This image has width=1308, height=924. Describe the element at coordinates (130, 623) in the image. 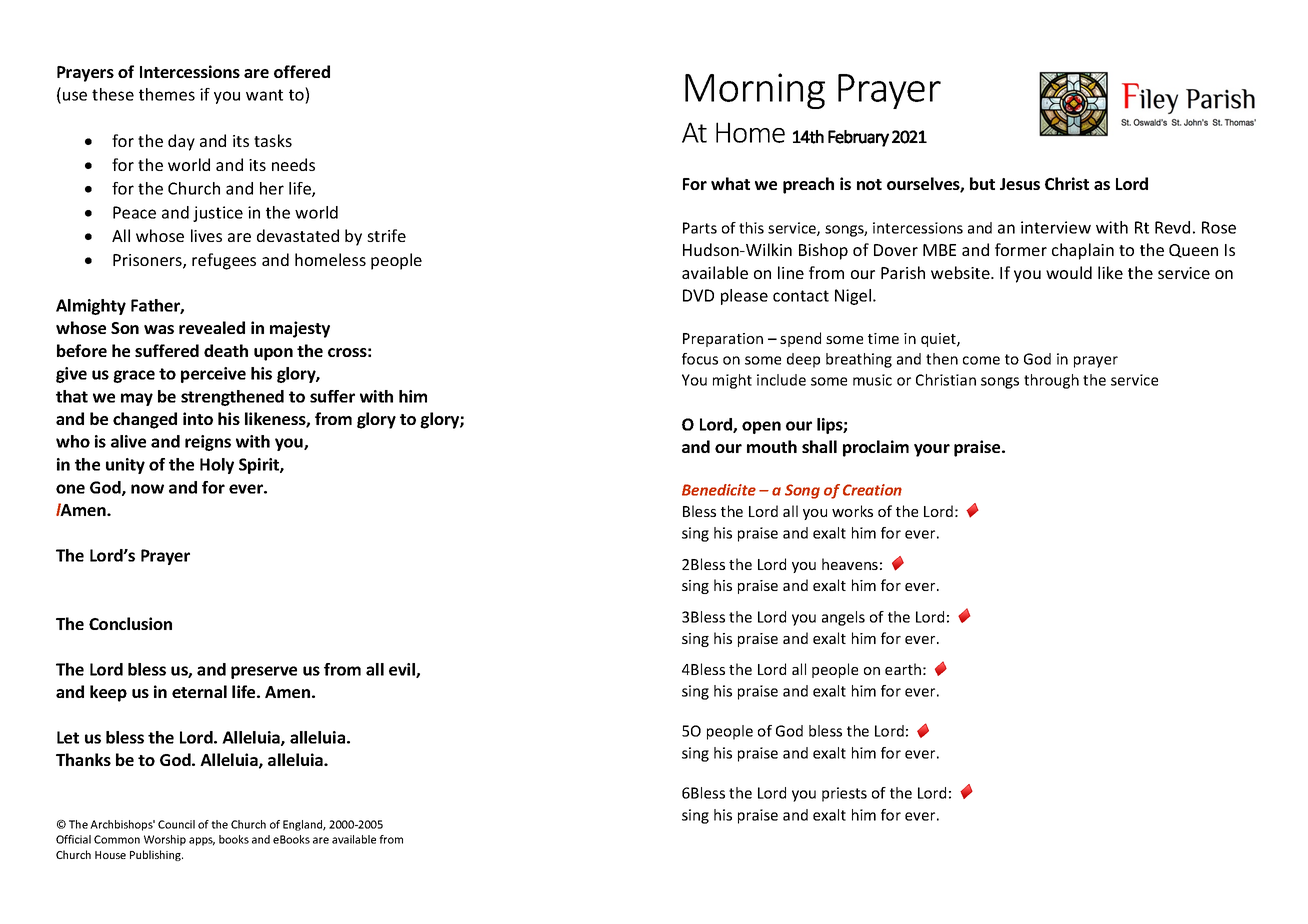

I see `Conclusion` at that location.
